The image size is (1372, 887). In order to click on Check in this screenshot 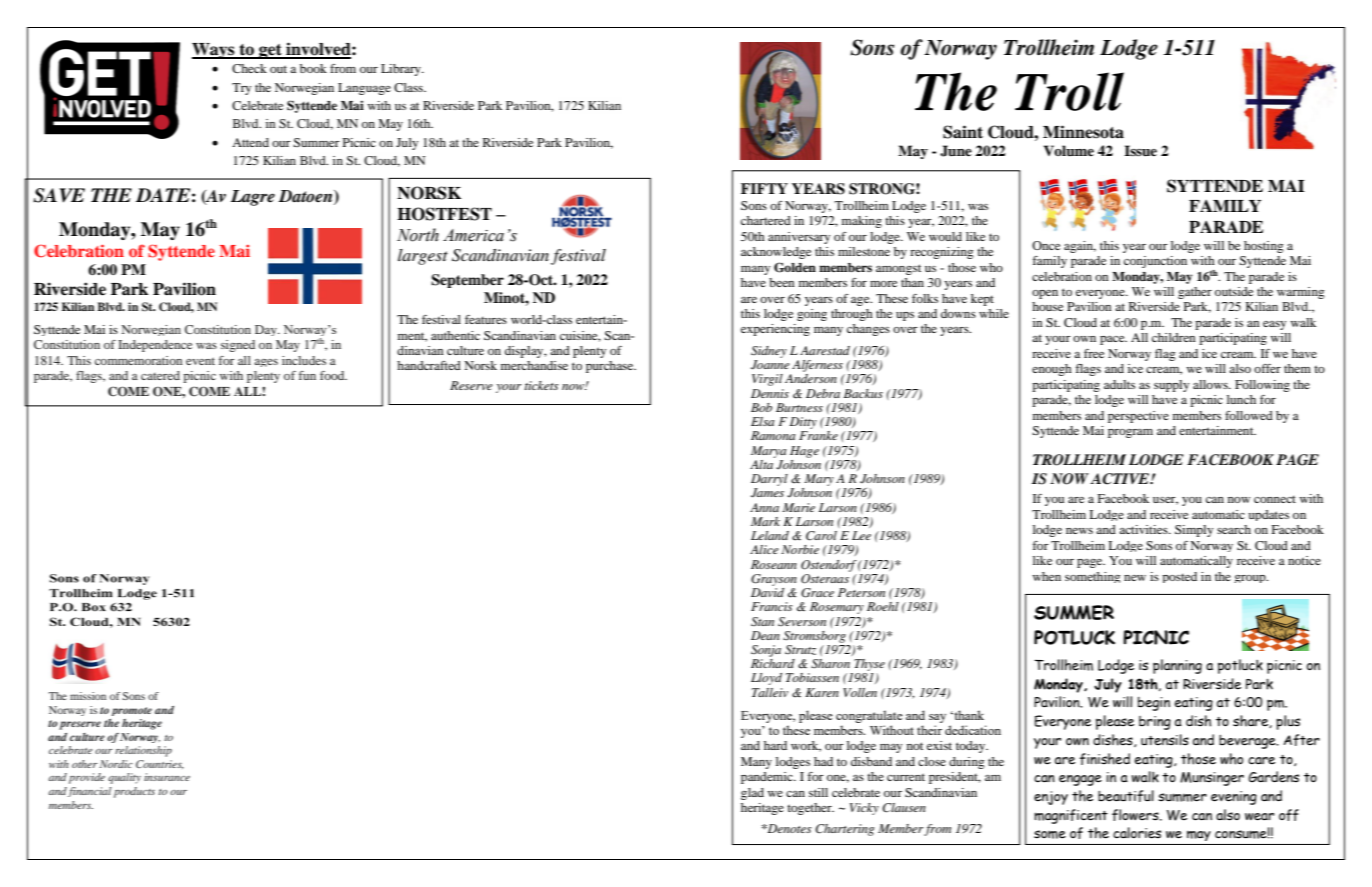, I will do `click(249, 68)`.
